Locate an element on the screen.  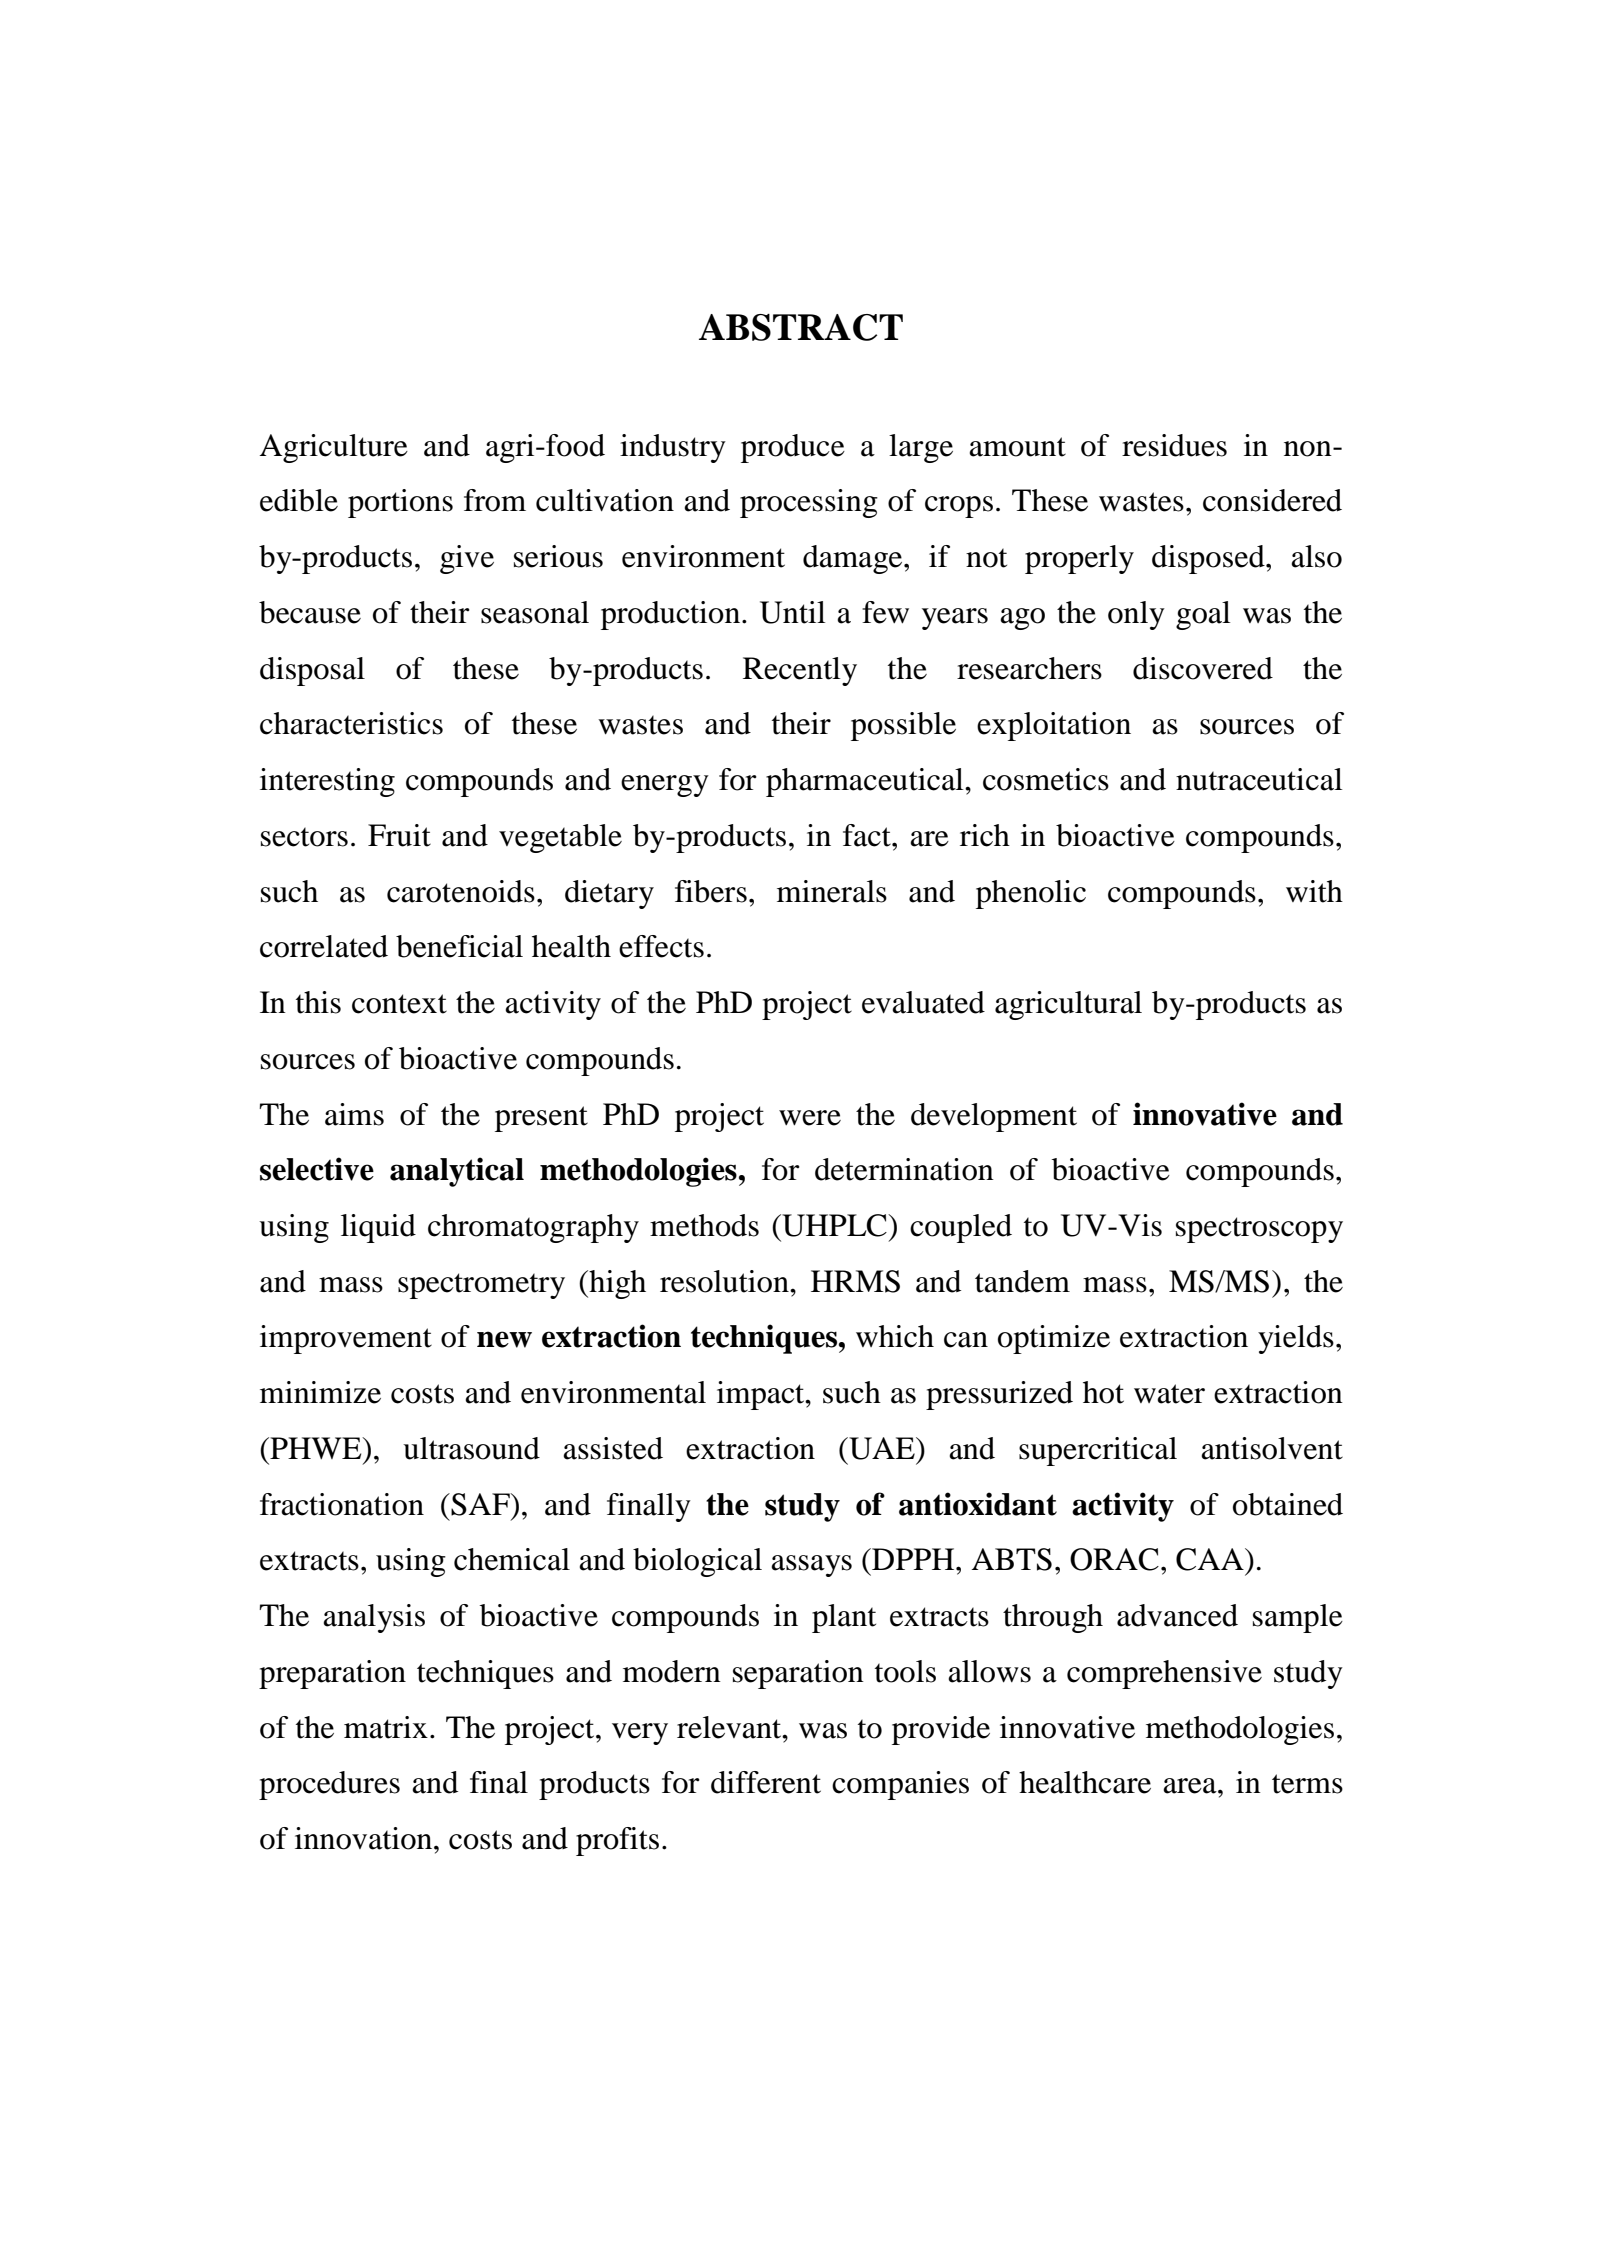
ABSTRACT is located at coordinates (801, 327).
